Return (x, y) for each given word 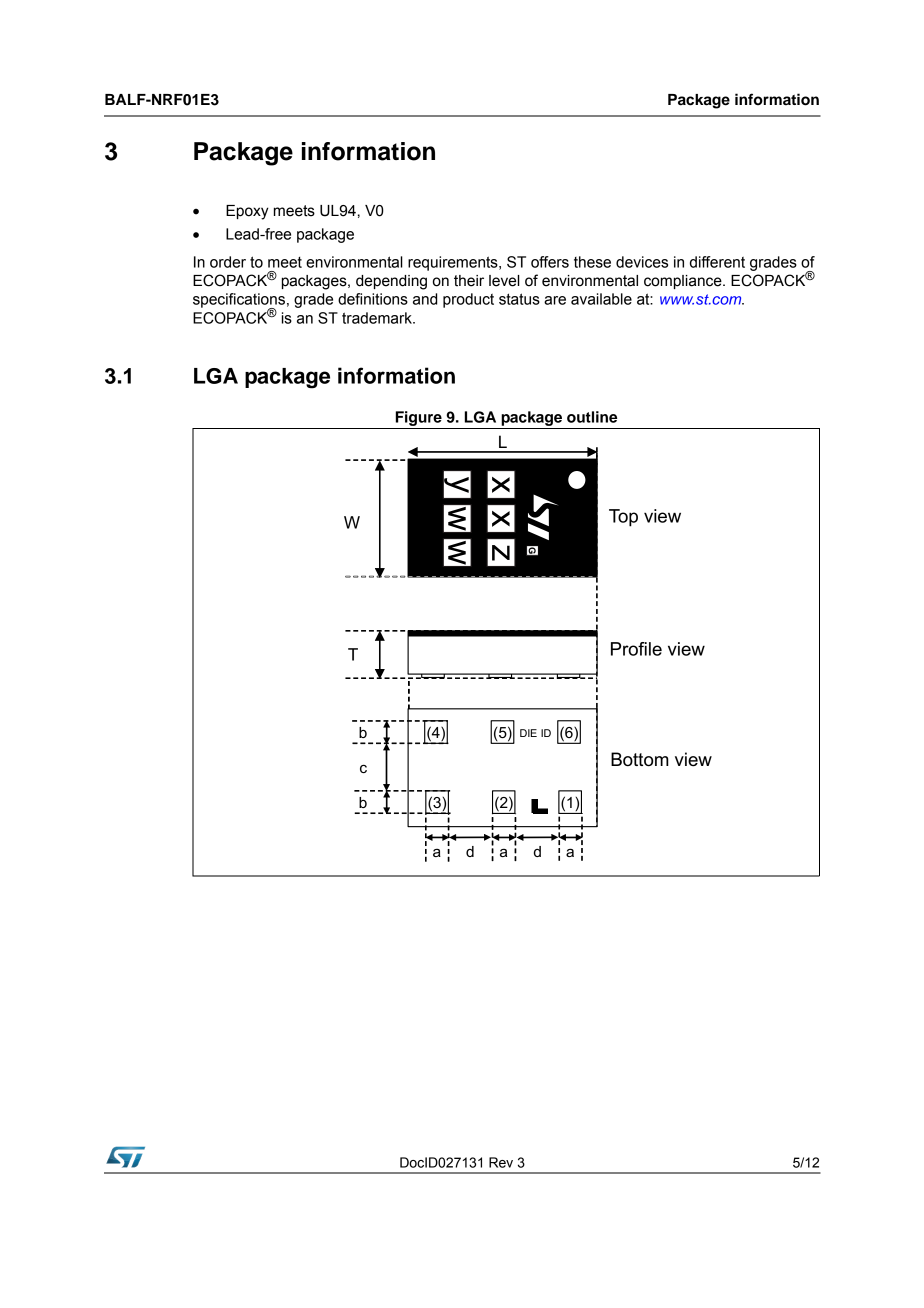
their (469, 281)
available (601, 299)
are (555, 300)
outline (592, 417)
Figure (418, 420)
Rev (501, 1162)
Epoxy (247, 212)
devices (642, 262)
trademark (378, 318)
